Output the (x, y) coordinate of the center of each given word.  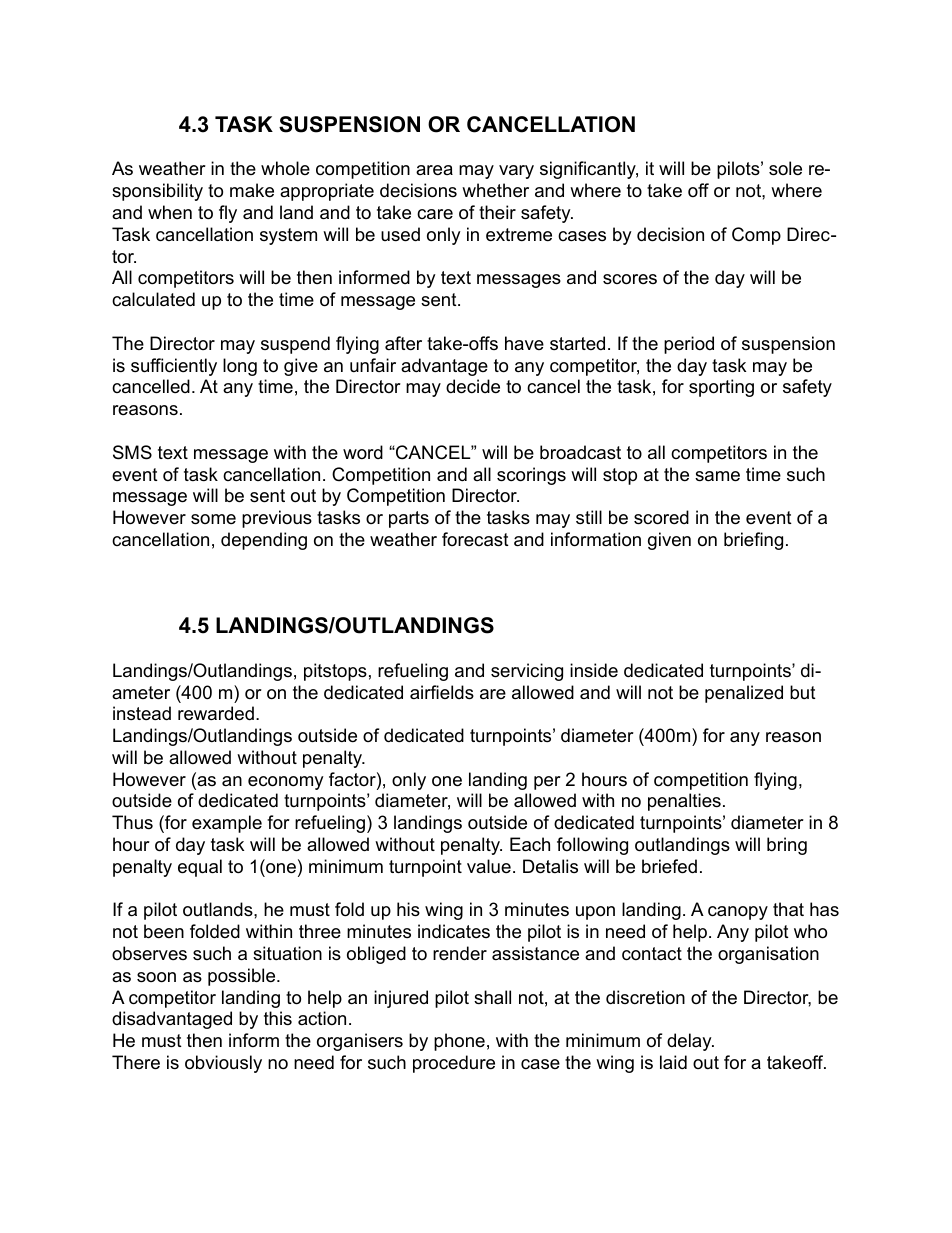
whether (495, 190)
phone (459, 1042)
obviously (223, 1064)
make (252, 190)
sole (785, 168)
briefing (753, 541)
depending (264, 541)
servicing (527, 672)
